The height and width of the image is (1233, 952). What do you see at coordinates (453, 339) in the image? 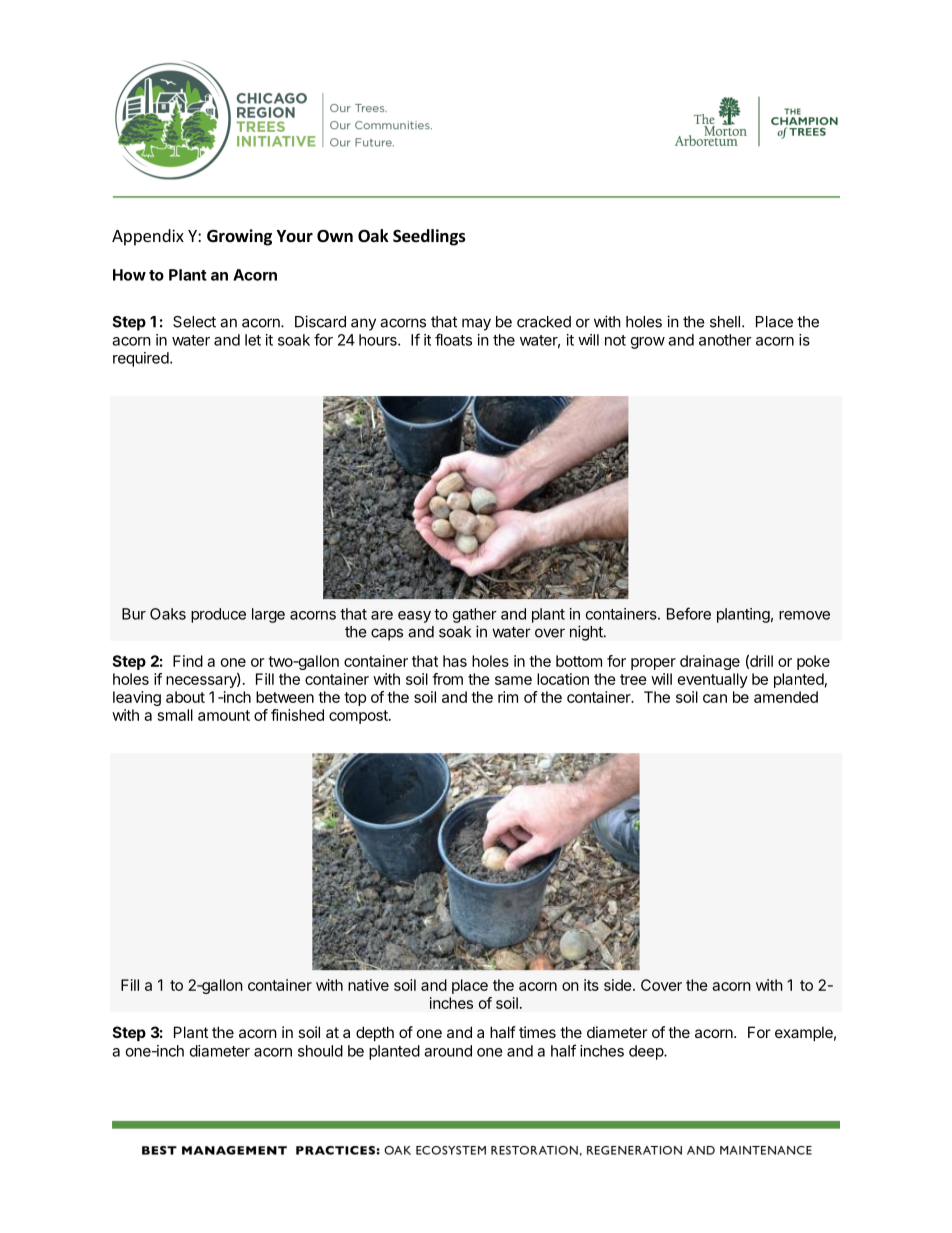
I see `floats` at bounding box center [453, 339].
